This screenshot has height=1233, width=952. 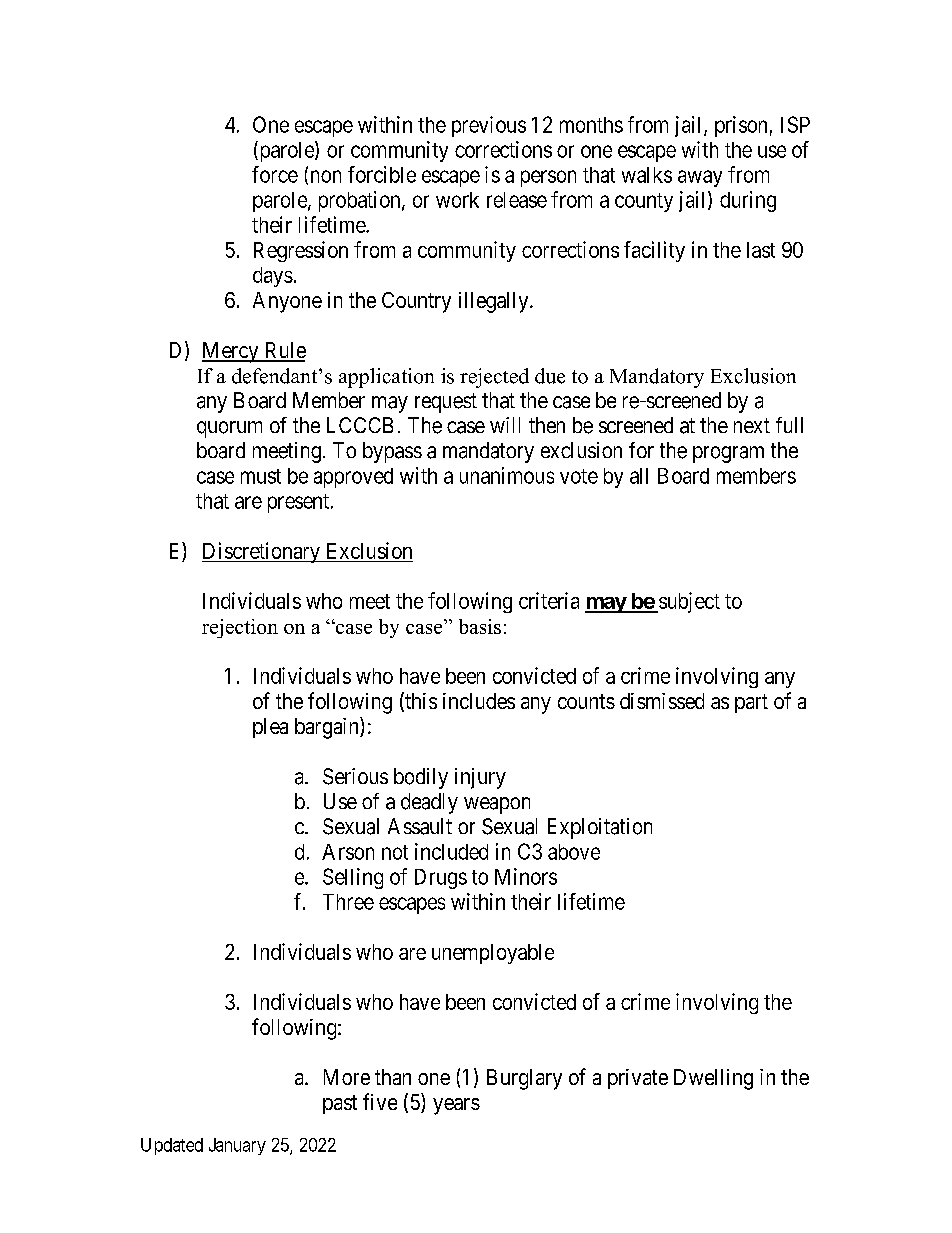 What do you see at coordinates (261, 476) in the screenshot?
I see `must` at bounding box center [261, 476].
